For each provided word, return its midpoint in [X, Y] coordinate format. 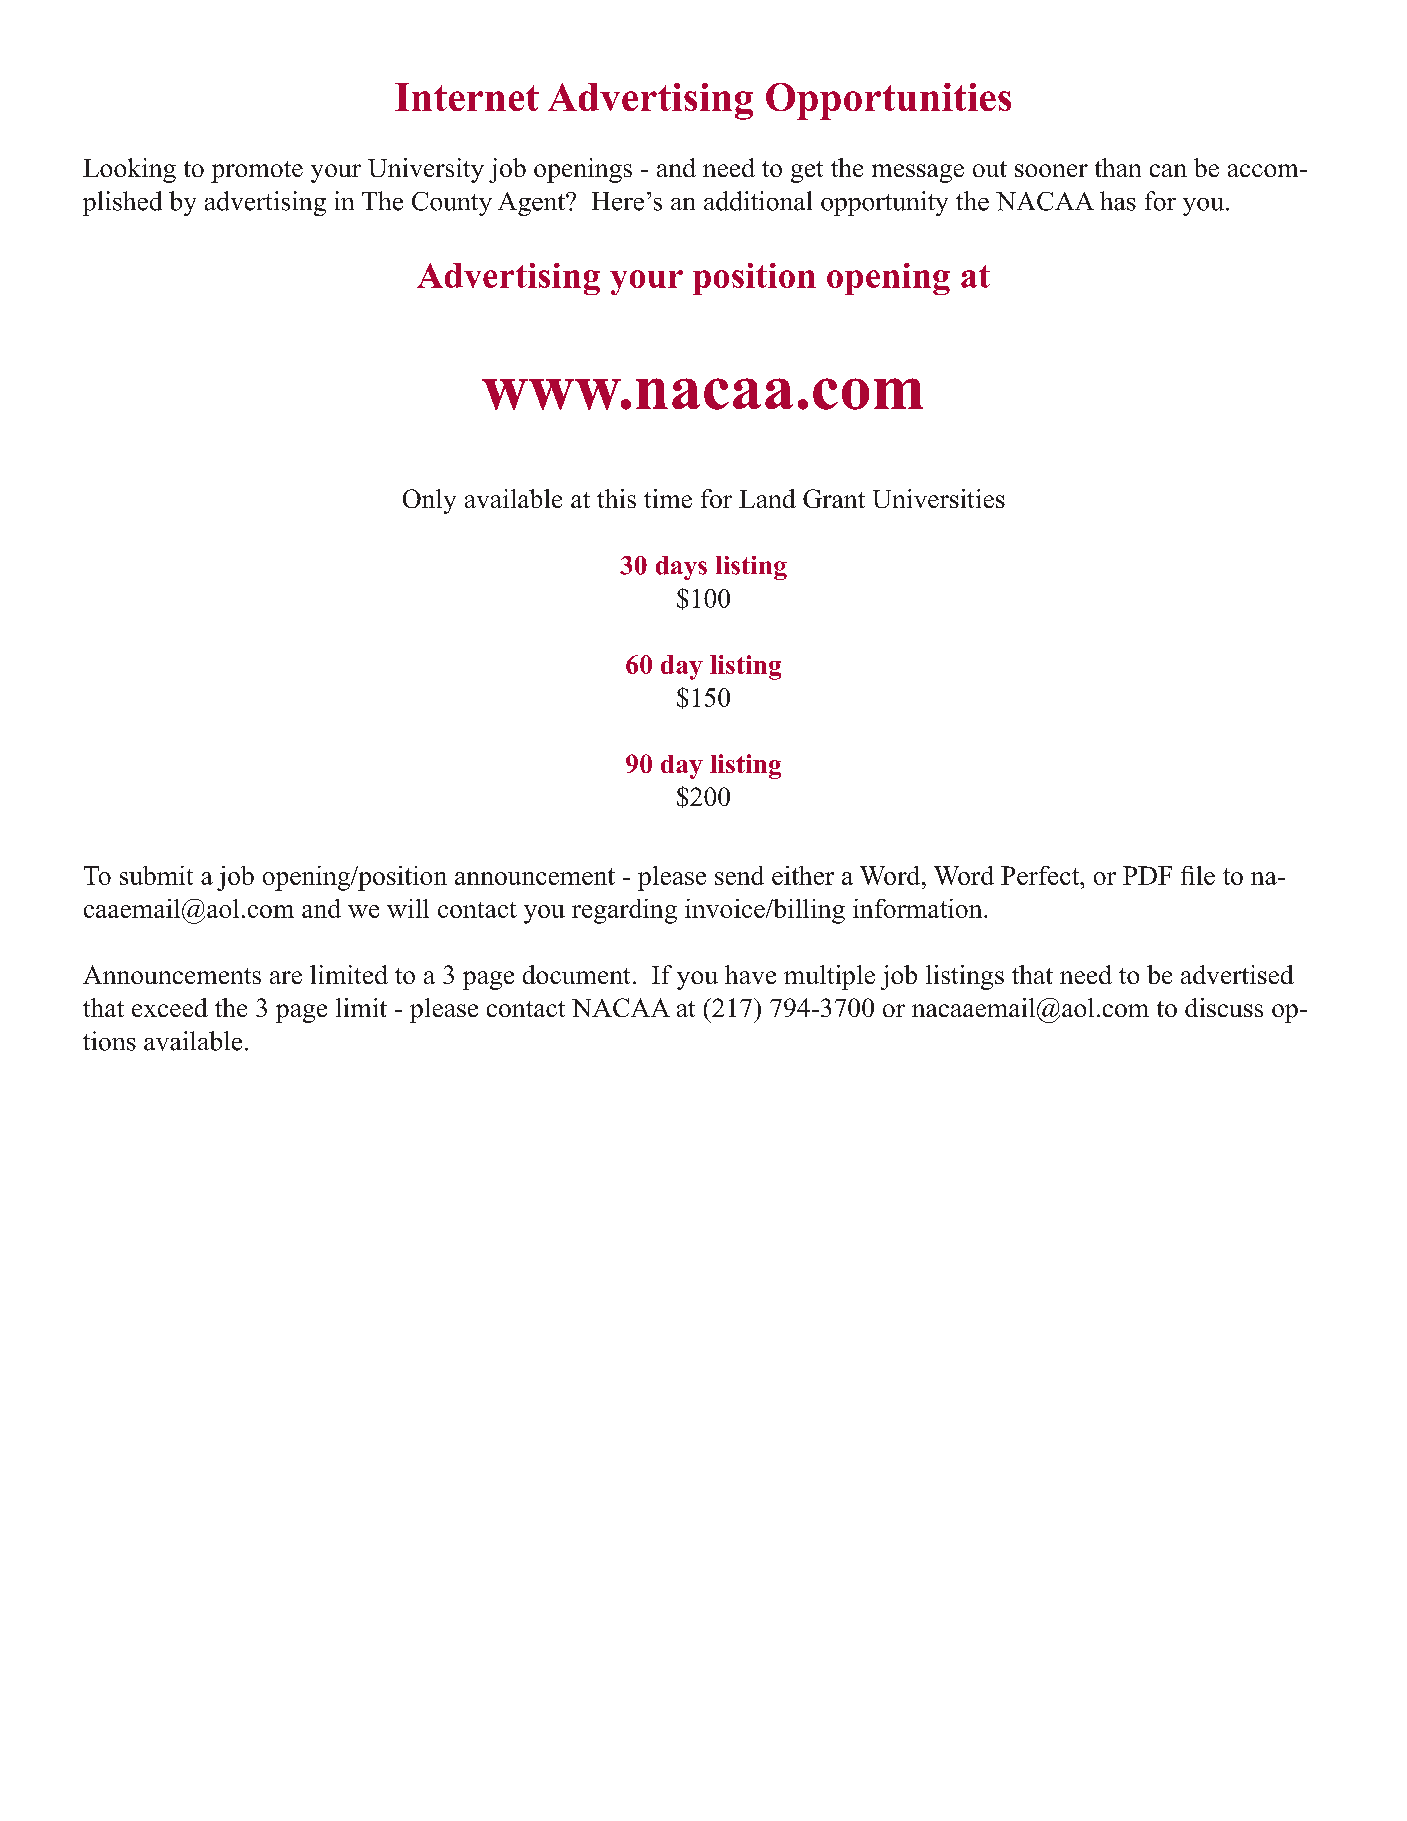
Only [429, 501]
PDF [1147, 875]
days [681, 568]
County [452, 204]
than [1118, 167]
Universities [939, 498]
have [750, 974]
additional [758, 201]
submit [156, 875]
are [286, 977]
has [1118, 201]
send [739, 875]
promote [257, 172]
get [807, 172]
